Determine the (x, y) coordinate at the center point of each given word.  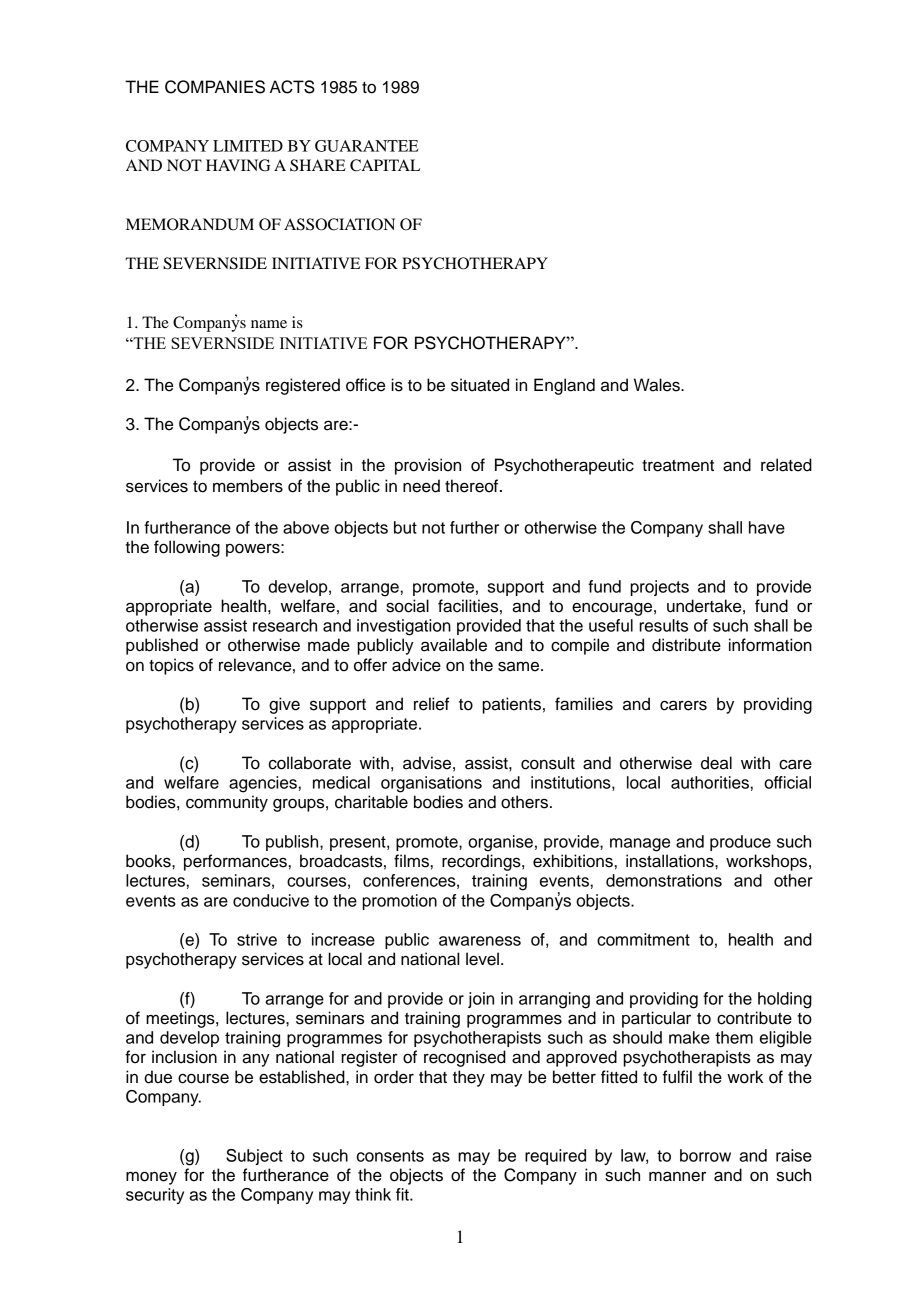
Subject (254, 1157)
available (454, 645)
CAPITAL (385, 165)
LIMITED (248, 146)
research (285, 625)
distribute (686, 645)
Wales (658, 385)
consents (390, 1156)
